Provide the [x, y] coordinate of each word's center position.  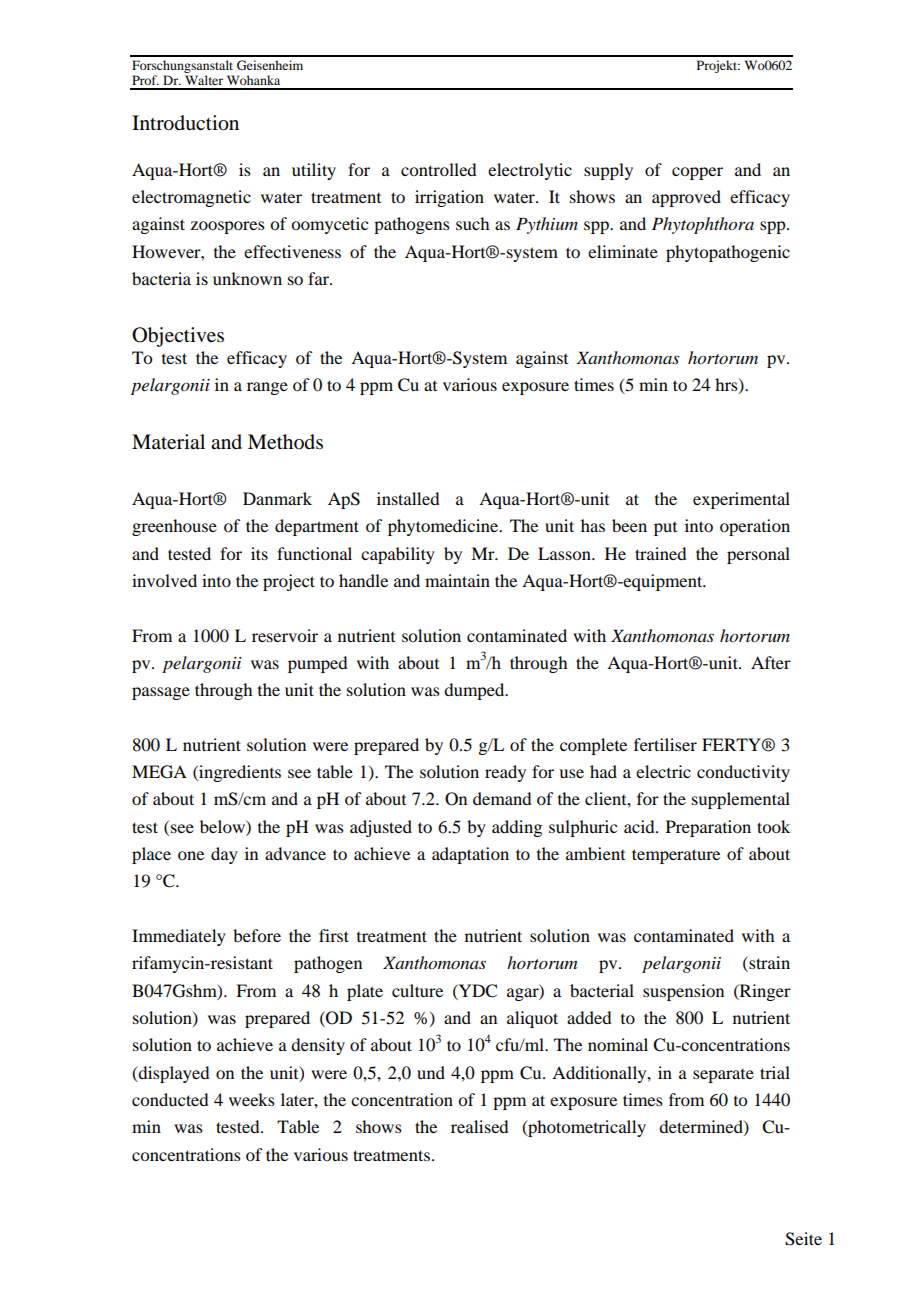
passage [161, 693]
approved [686, 198]
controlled [438, 169]
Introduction [185, 123]
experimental [741, 500]
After [771, 662]
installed [408, 498]
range [267, 388]
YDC [477, 991]
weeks [252, 1099]
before [257, 935]
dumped [475, 691]
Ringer [764, 992]
